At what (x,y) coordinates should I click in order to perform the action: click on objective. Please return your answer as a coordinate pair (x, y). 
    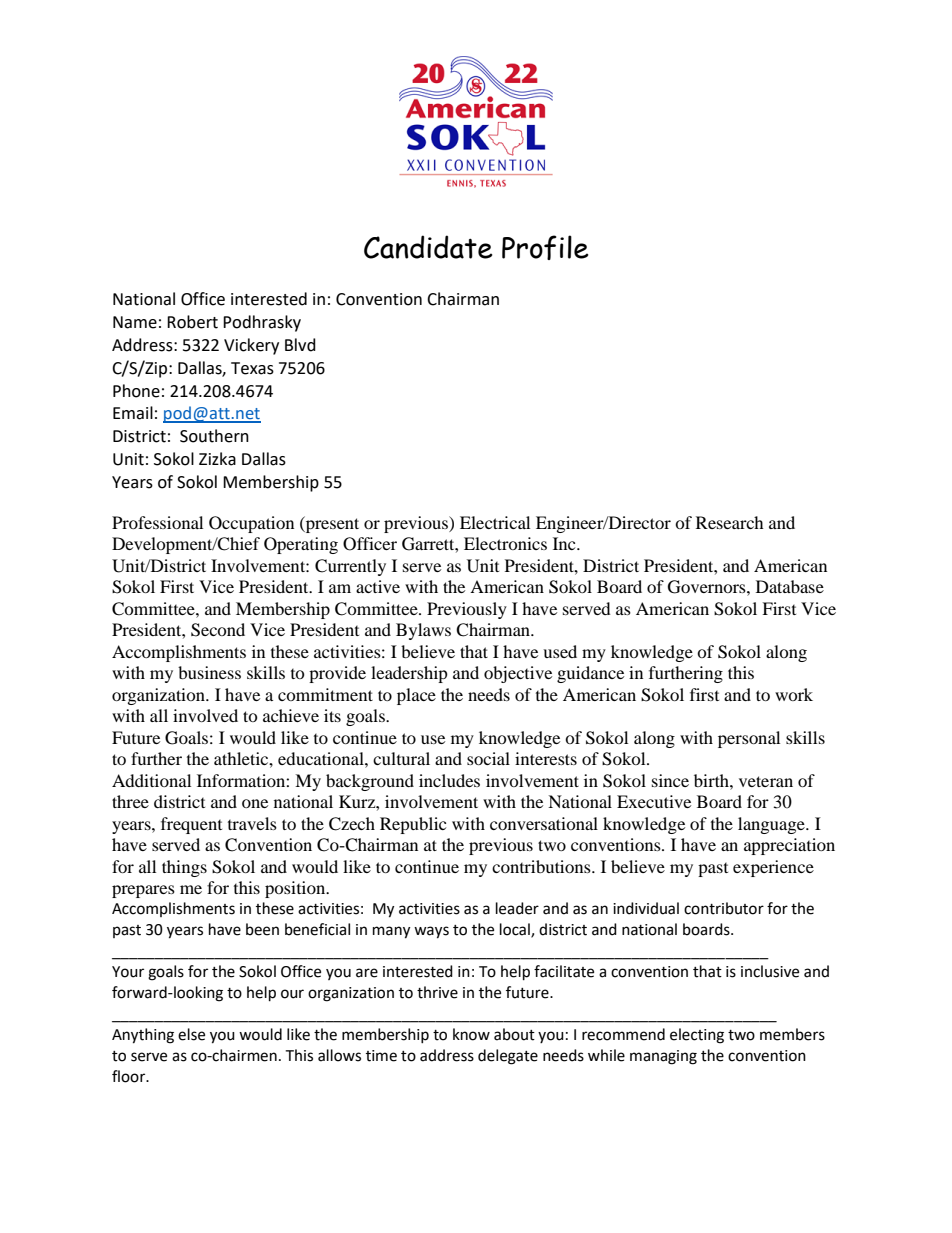
    Looking at the image, I should click on (518, 674).
